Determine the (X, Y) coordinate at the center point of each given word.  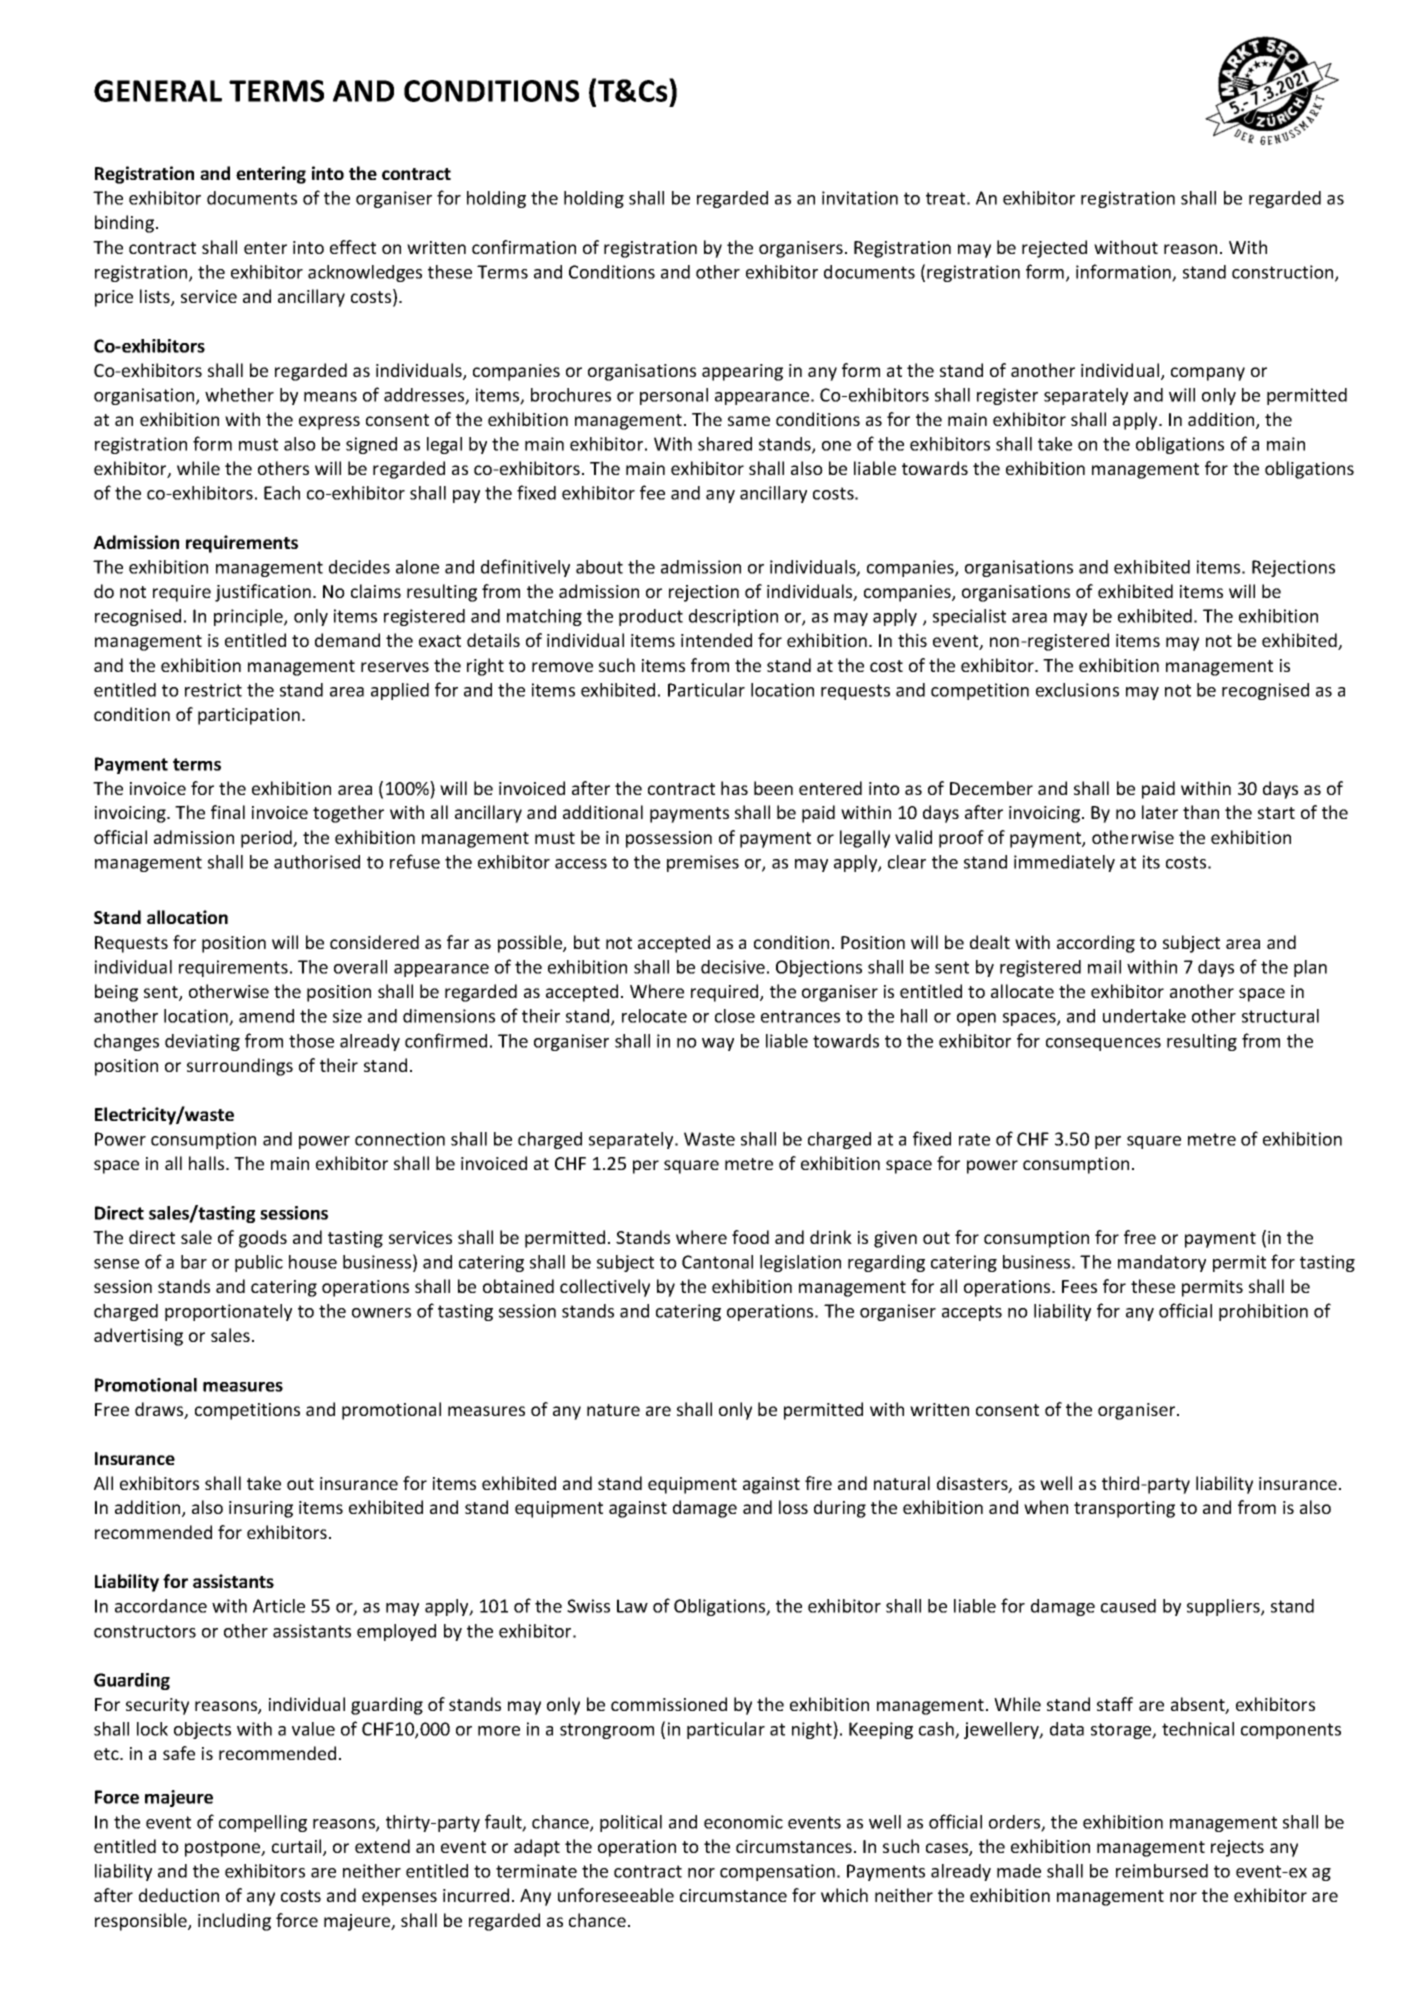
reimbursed (1162, 1871)
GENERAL (158, 91)
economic (743, 1822)
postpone (224, 1849)
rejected (1054, 249)
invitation (860, 198)
